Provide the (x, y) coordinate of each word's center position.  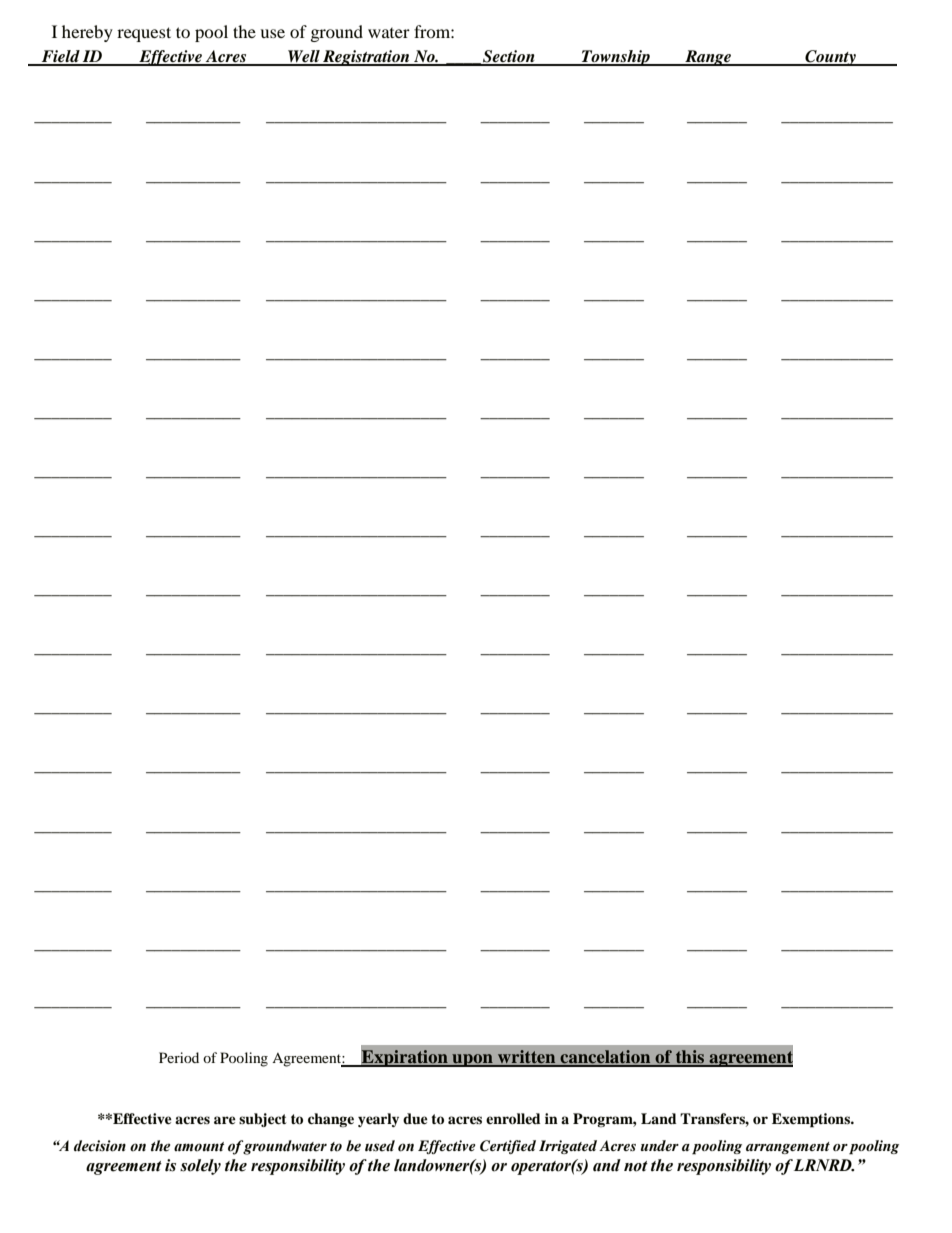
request (144, 34)
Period (179, 1057)
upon (472, 1060)
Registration (366, 58)
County (830, 58)
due (415, 1119)
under (660, 1145)
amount (199, 1147)
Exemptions (812, 1120)
